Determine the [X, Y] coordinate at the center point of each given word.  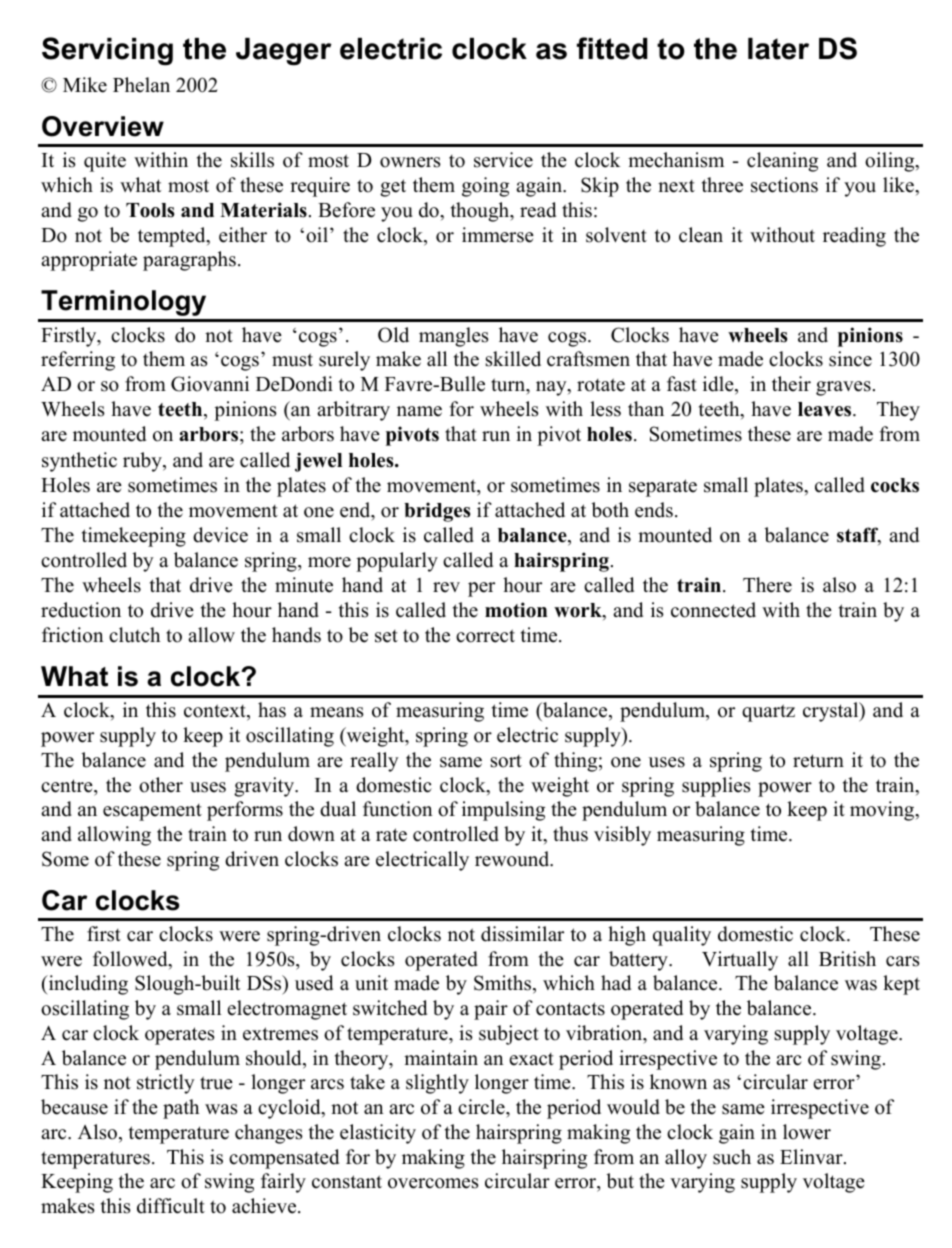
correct [485, 636]
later [778, 49]
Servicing [107, 51]
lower [807, 1132]
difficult [171, 1206]
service [503, 160]
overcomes [433, 1183]
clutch [134, 635]
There [767, 585]
